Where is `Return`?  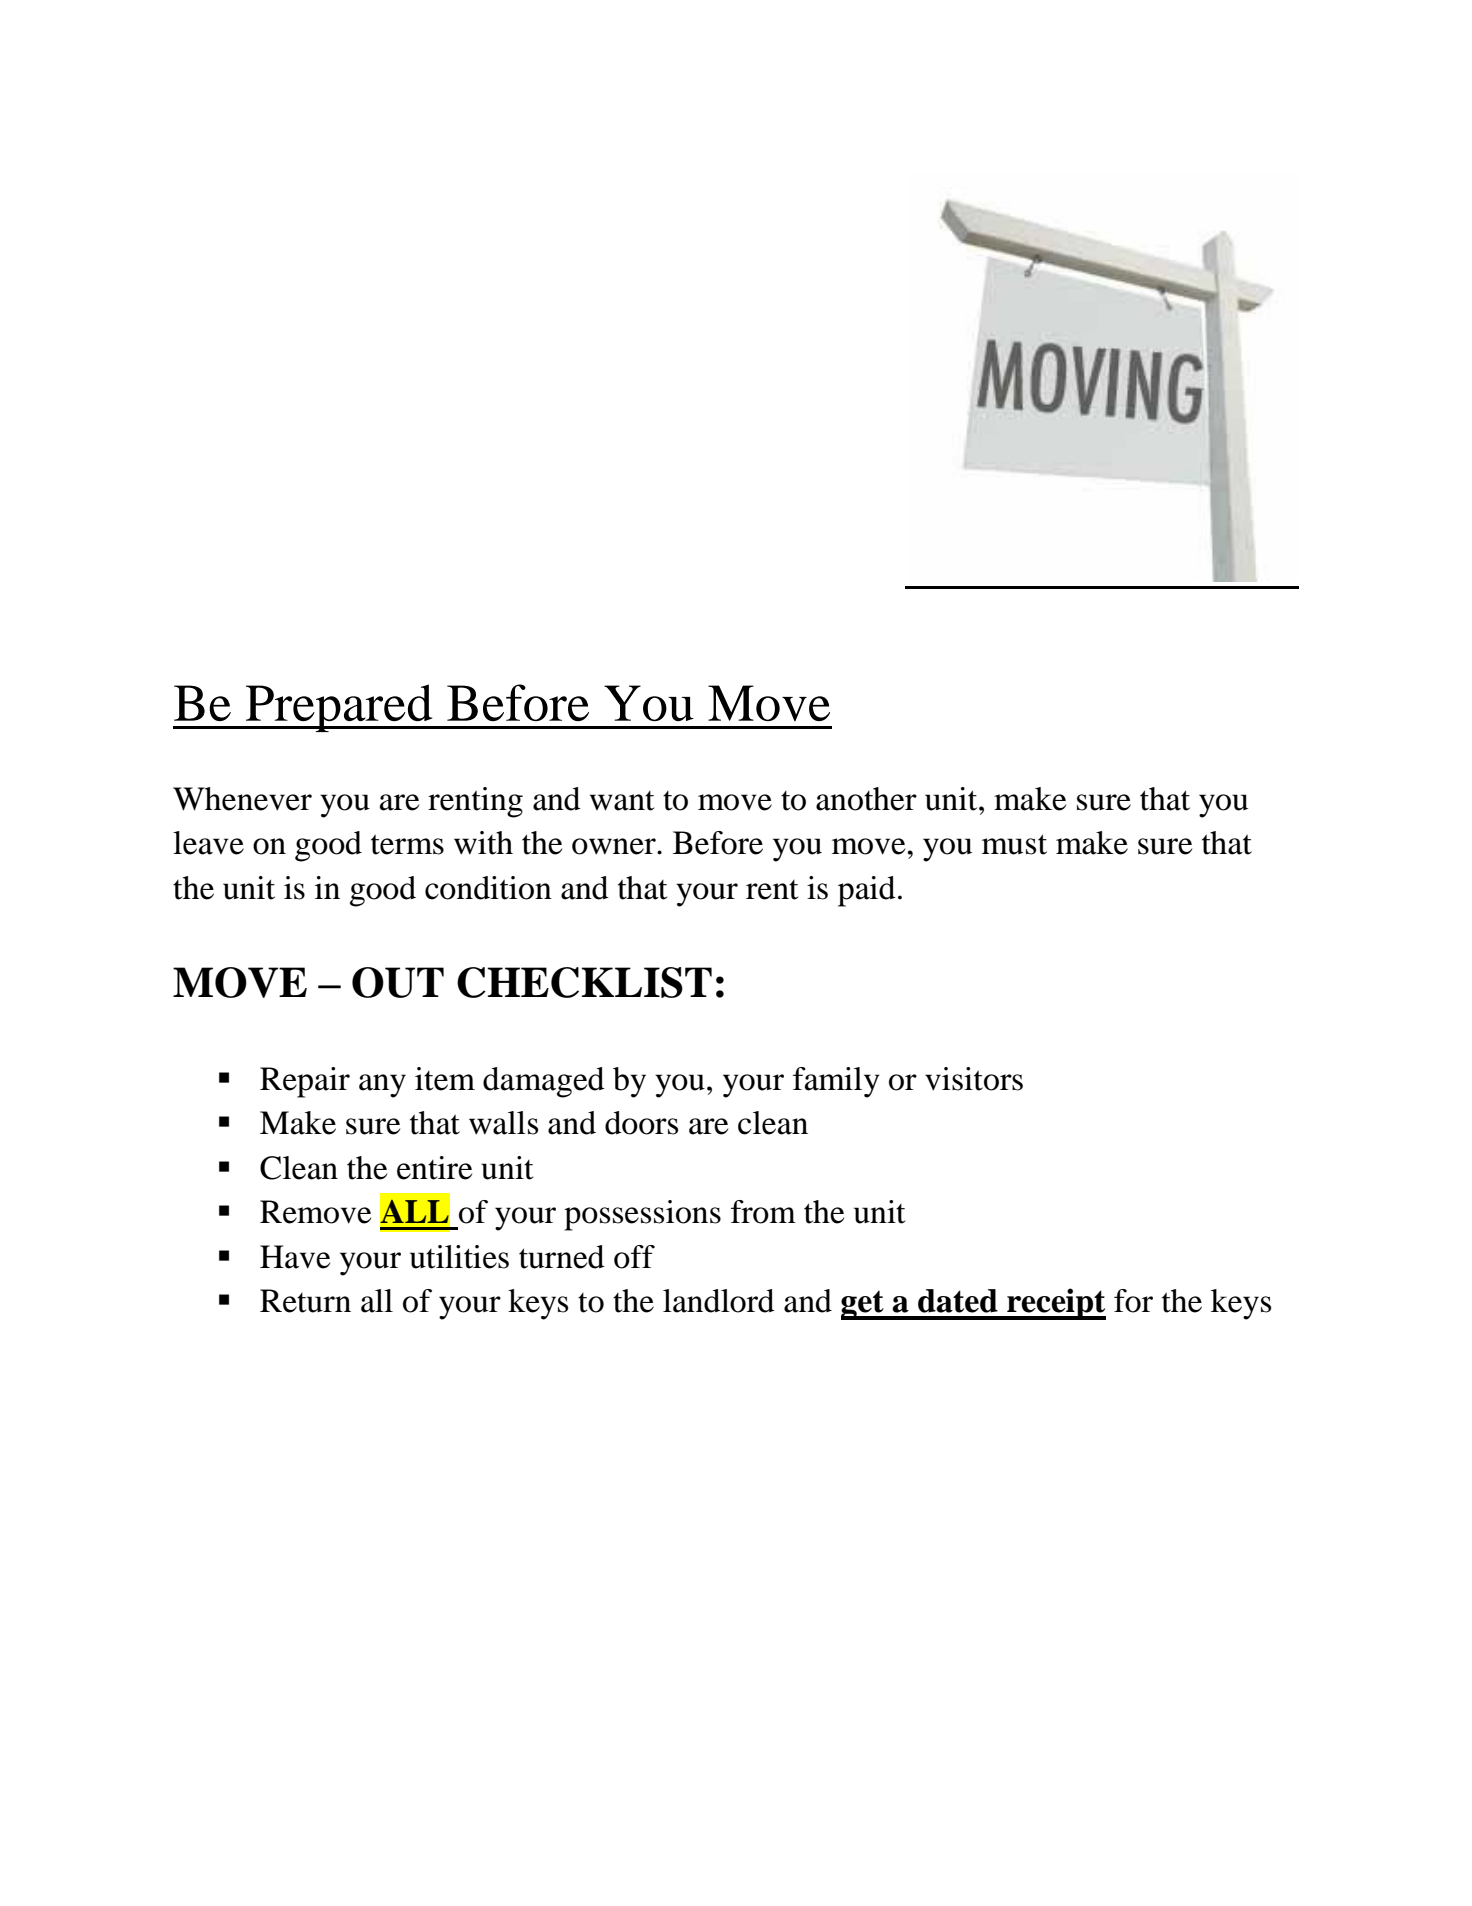
Return is located at coordinates (305, 1301).
